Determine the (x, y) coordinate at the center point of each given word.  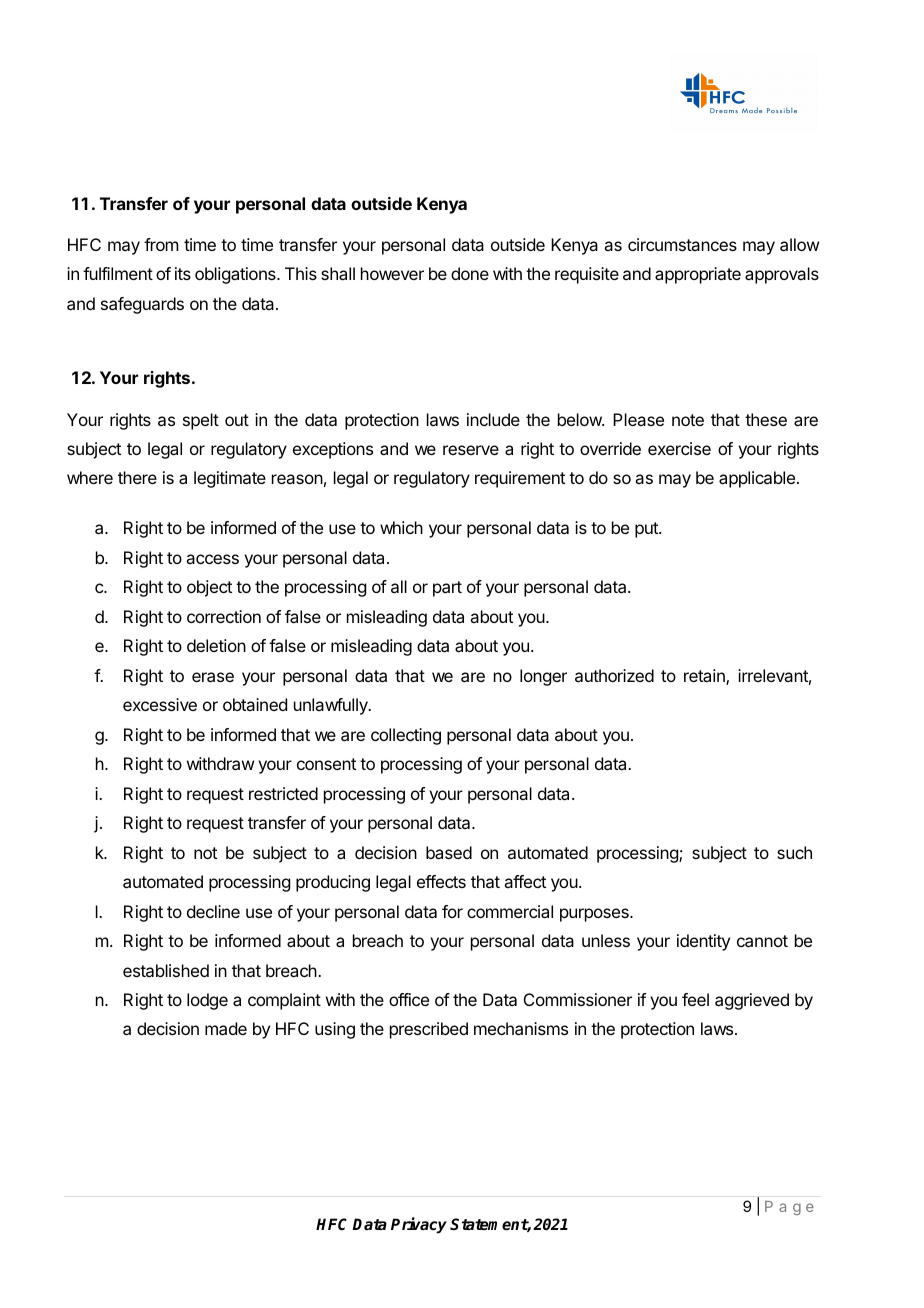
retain (705, 677)
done (470, 273)
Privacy (419, 1225)
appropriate (698, 275)
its (183, 273)
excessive (160, 704)
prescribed (429, 1030)
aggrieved (752, 1001)
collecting (406, 736)
